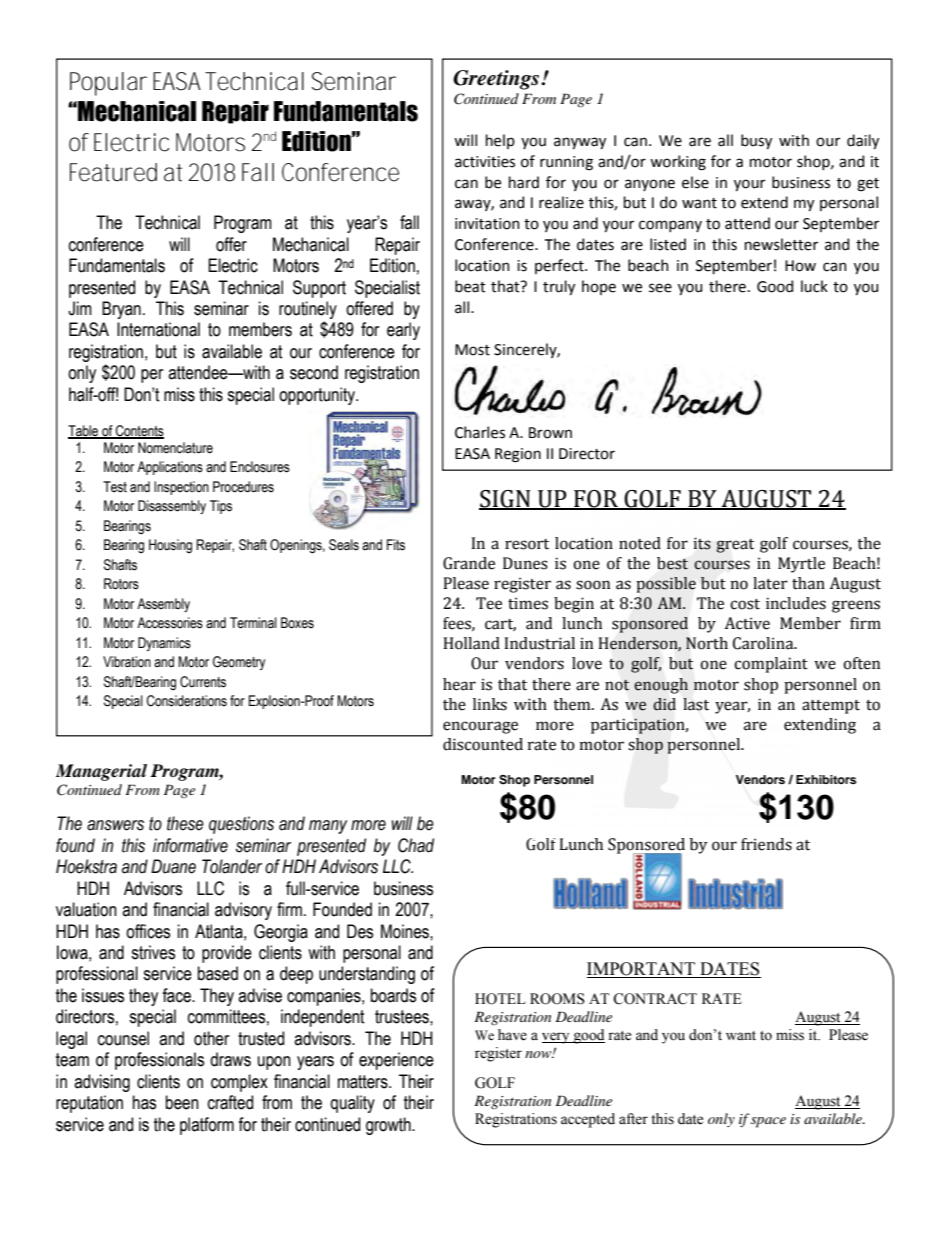  I want to click on busy, so click(756, 141).
